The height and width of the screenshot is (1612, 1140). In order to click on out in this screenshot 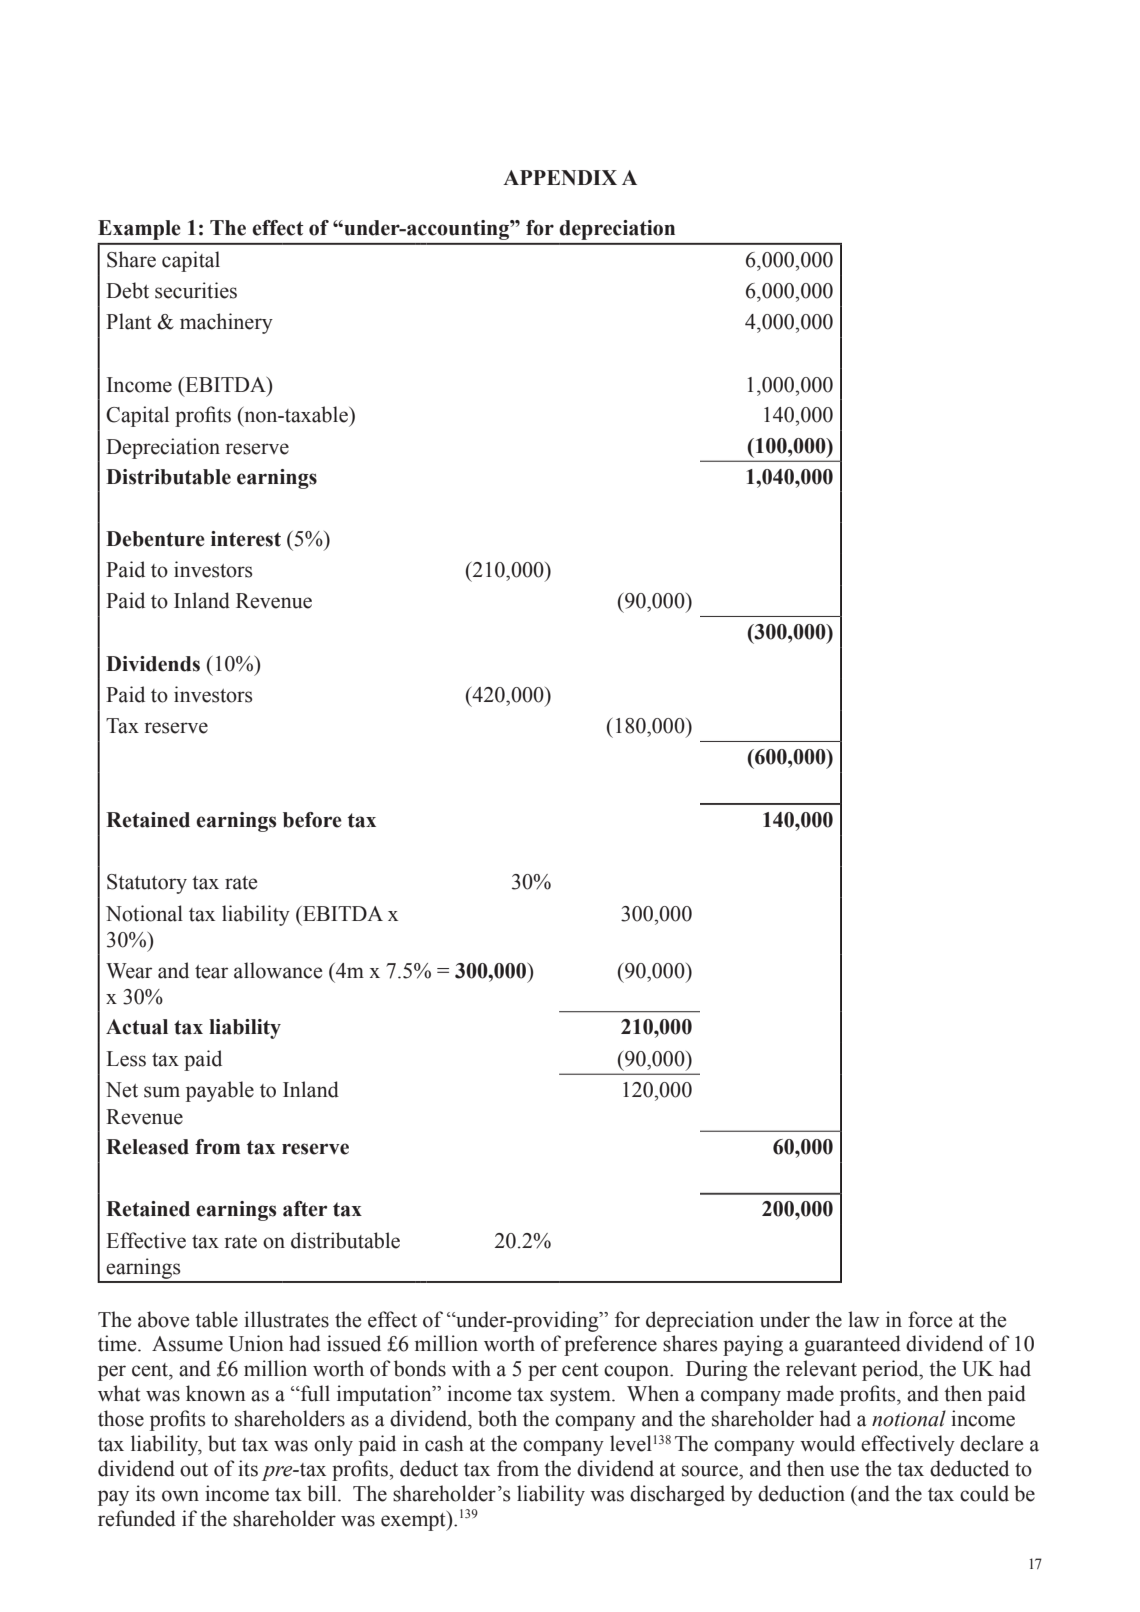, I will do `click(194, 1470)`.
